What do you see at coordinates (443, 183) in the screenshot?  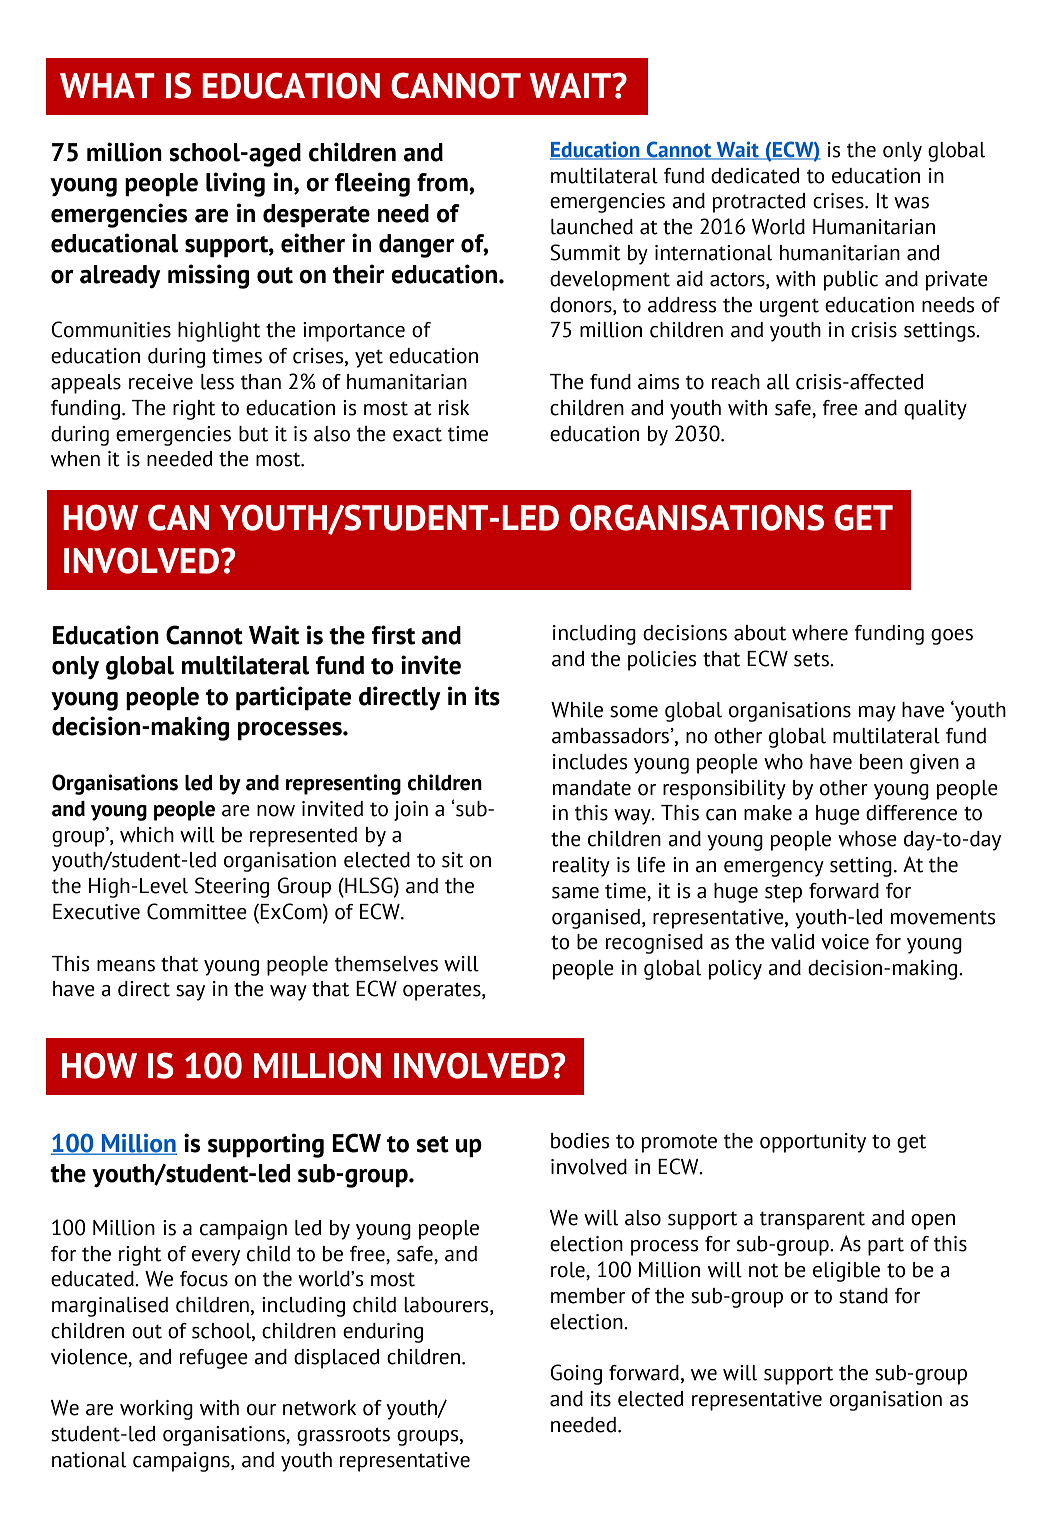 I see `from` at bounding box center [443, 183].
